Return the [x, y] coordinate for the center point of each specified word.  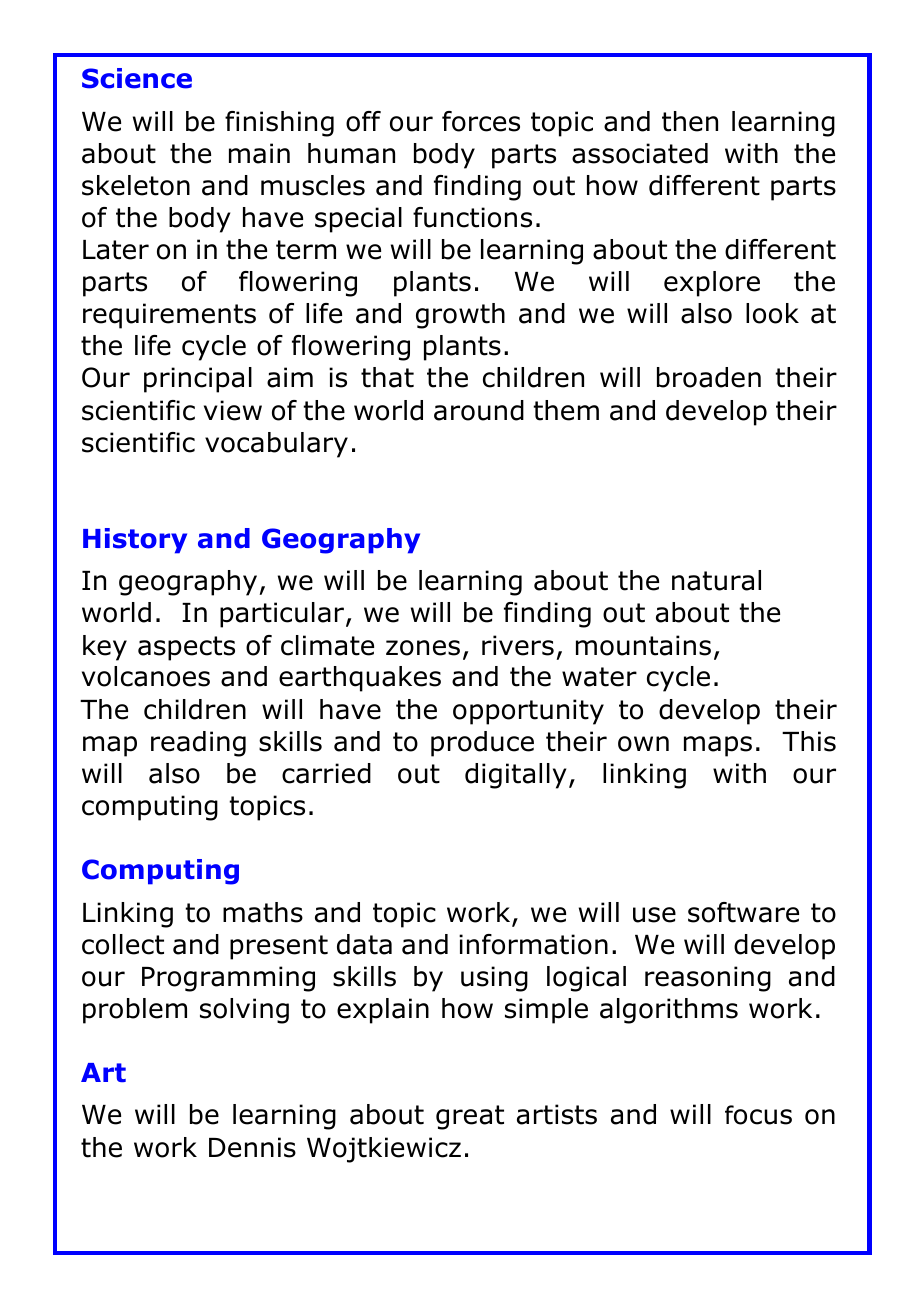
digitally [515, 776]
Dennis [252, 1147]
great [470, 1117]
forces [481, 121]
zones [423, 648]
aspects [186, 648]
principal [198, 380]
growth [460, 316]
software [743, 912]
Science [137, 78]
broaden [709, 377]
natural [716, 580]
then [690, 121]
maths [263, 912]
